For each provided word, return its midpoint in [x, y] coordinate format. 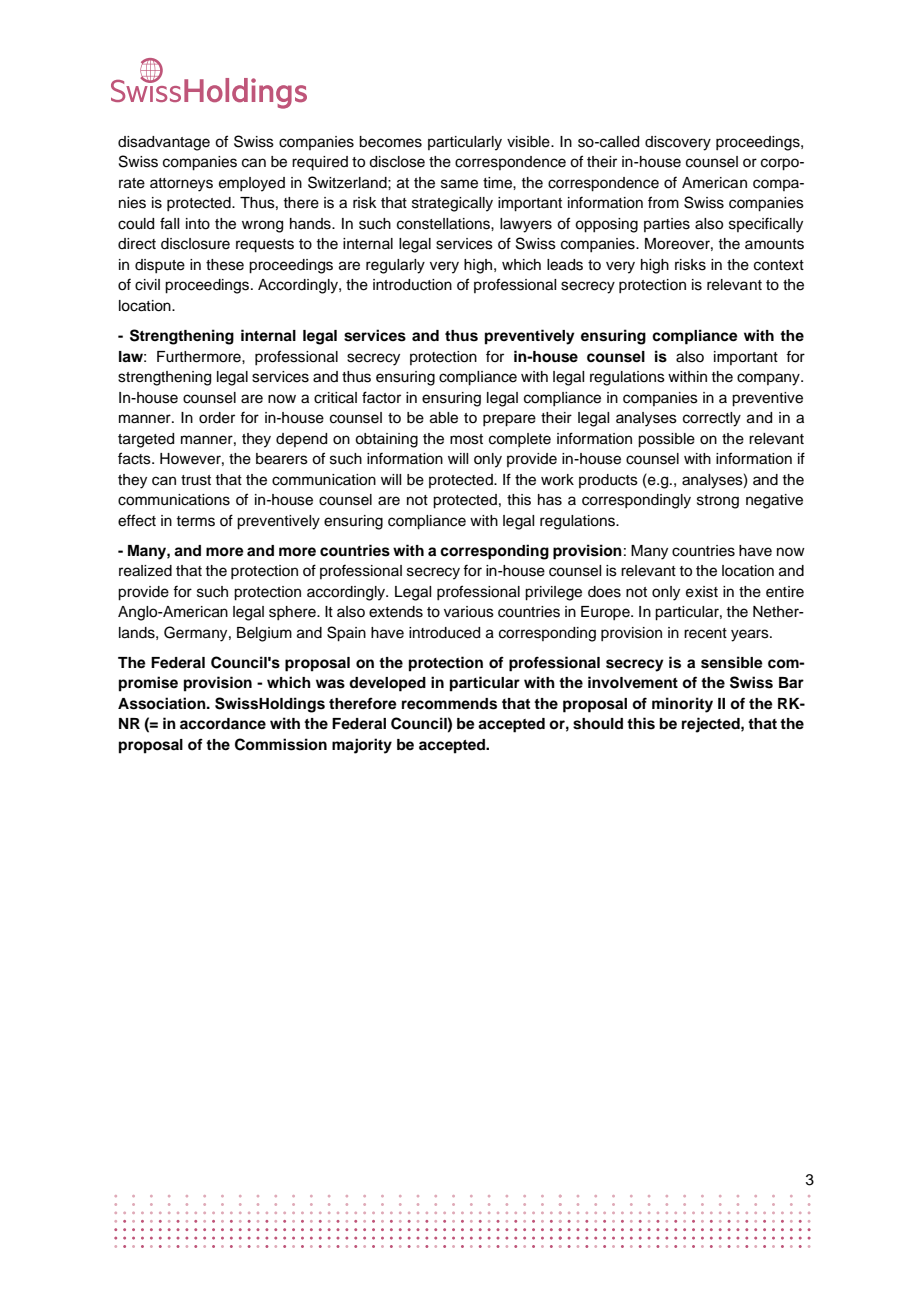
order [217, 418]
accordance [223, 724]
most [466, 439]
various [469, 612]
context [779, 265]
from [663, 202]
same [459, 184]
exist [702, 592]
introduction [412, 285]
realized [145, 571]
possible [666, 440]
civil [147, 285]
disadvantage [164, 143]
